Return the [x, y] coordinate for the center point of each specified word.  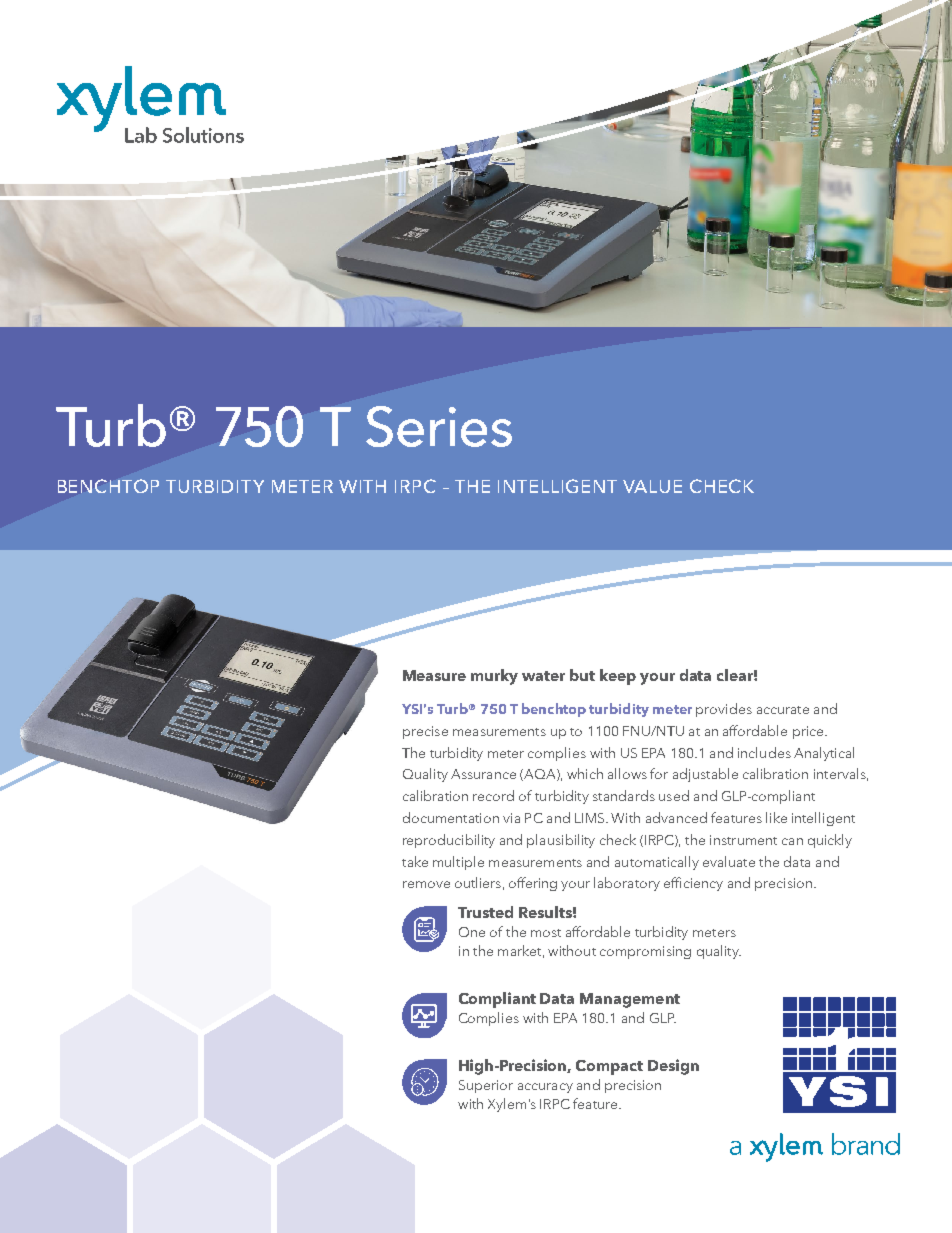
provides [724, 710]
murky [494, 677]
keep [618, 677]
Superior [486, 1086]
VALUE [652, 486]
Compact [609, 1067]
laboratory [627, 884]
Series [439, 426]
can [792, 841]
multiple [458, 863]
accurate [783, 710]
